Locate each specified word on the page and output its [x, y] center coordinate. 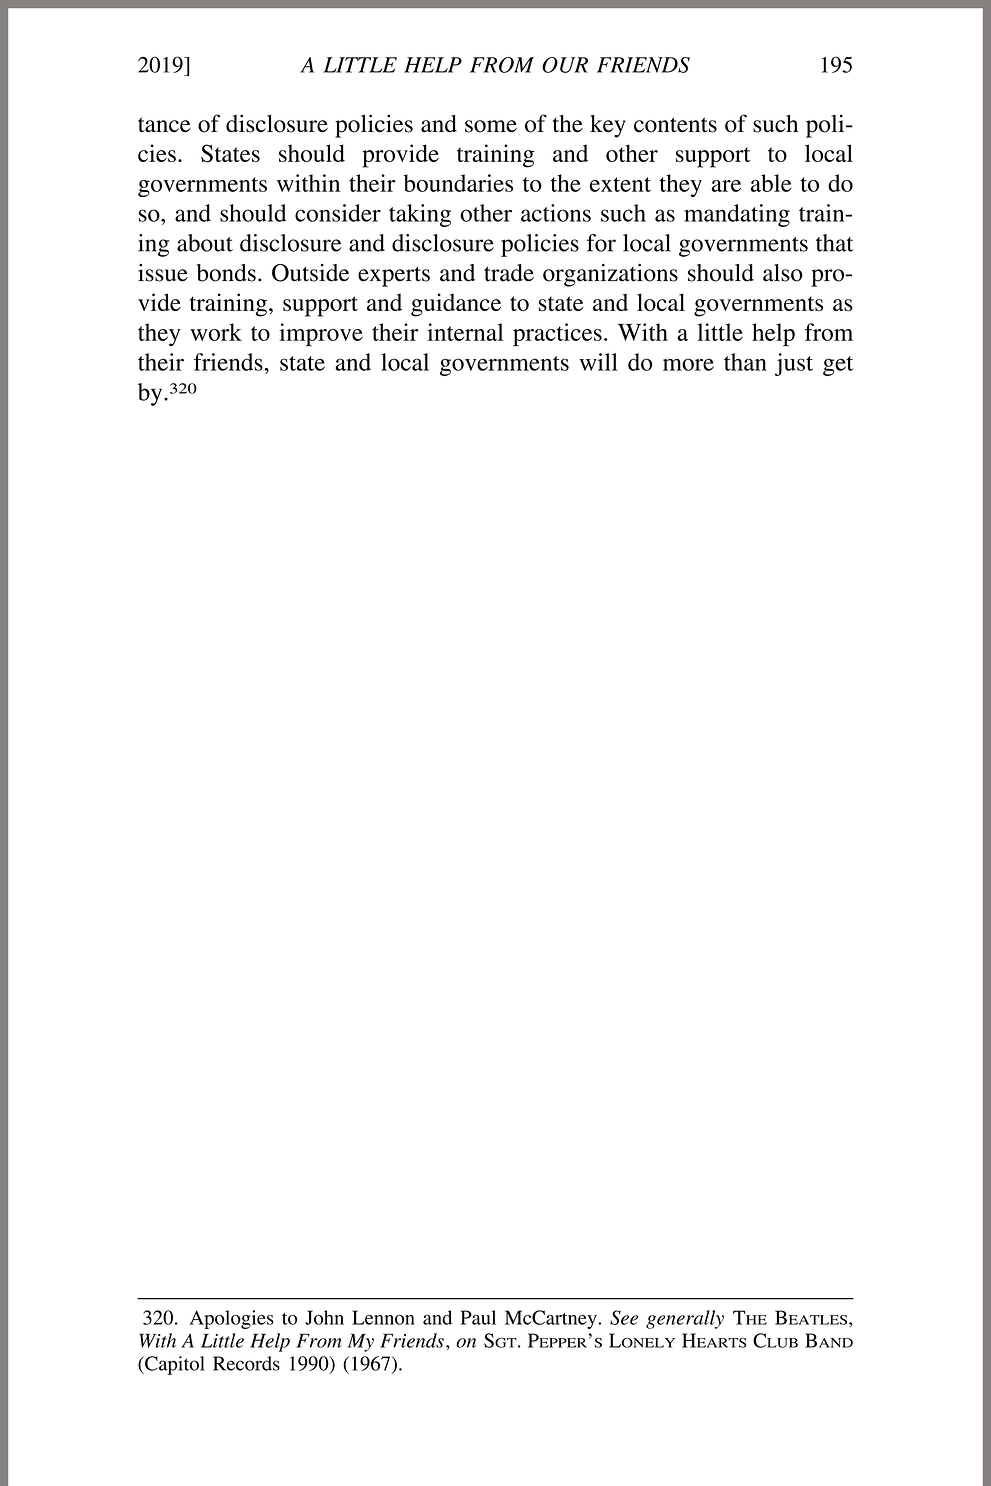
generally [685, 1319]
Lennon [383, 1317]
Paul [478, 1317]
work [216, 332]
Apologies [232, 1319]
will [598, 362]
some [491, 126]
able [771, 183]
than [745, 362]
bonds [226, 273]
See [624, 1317]
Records [246, 1363]
